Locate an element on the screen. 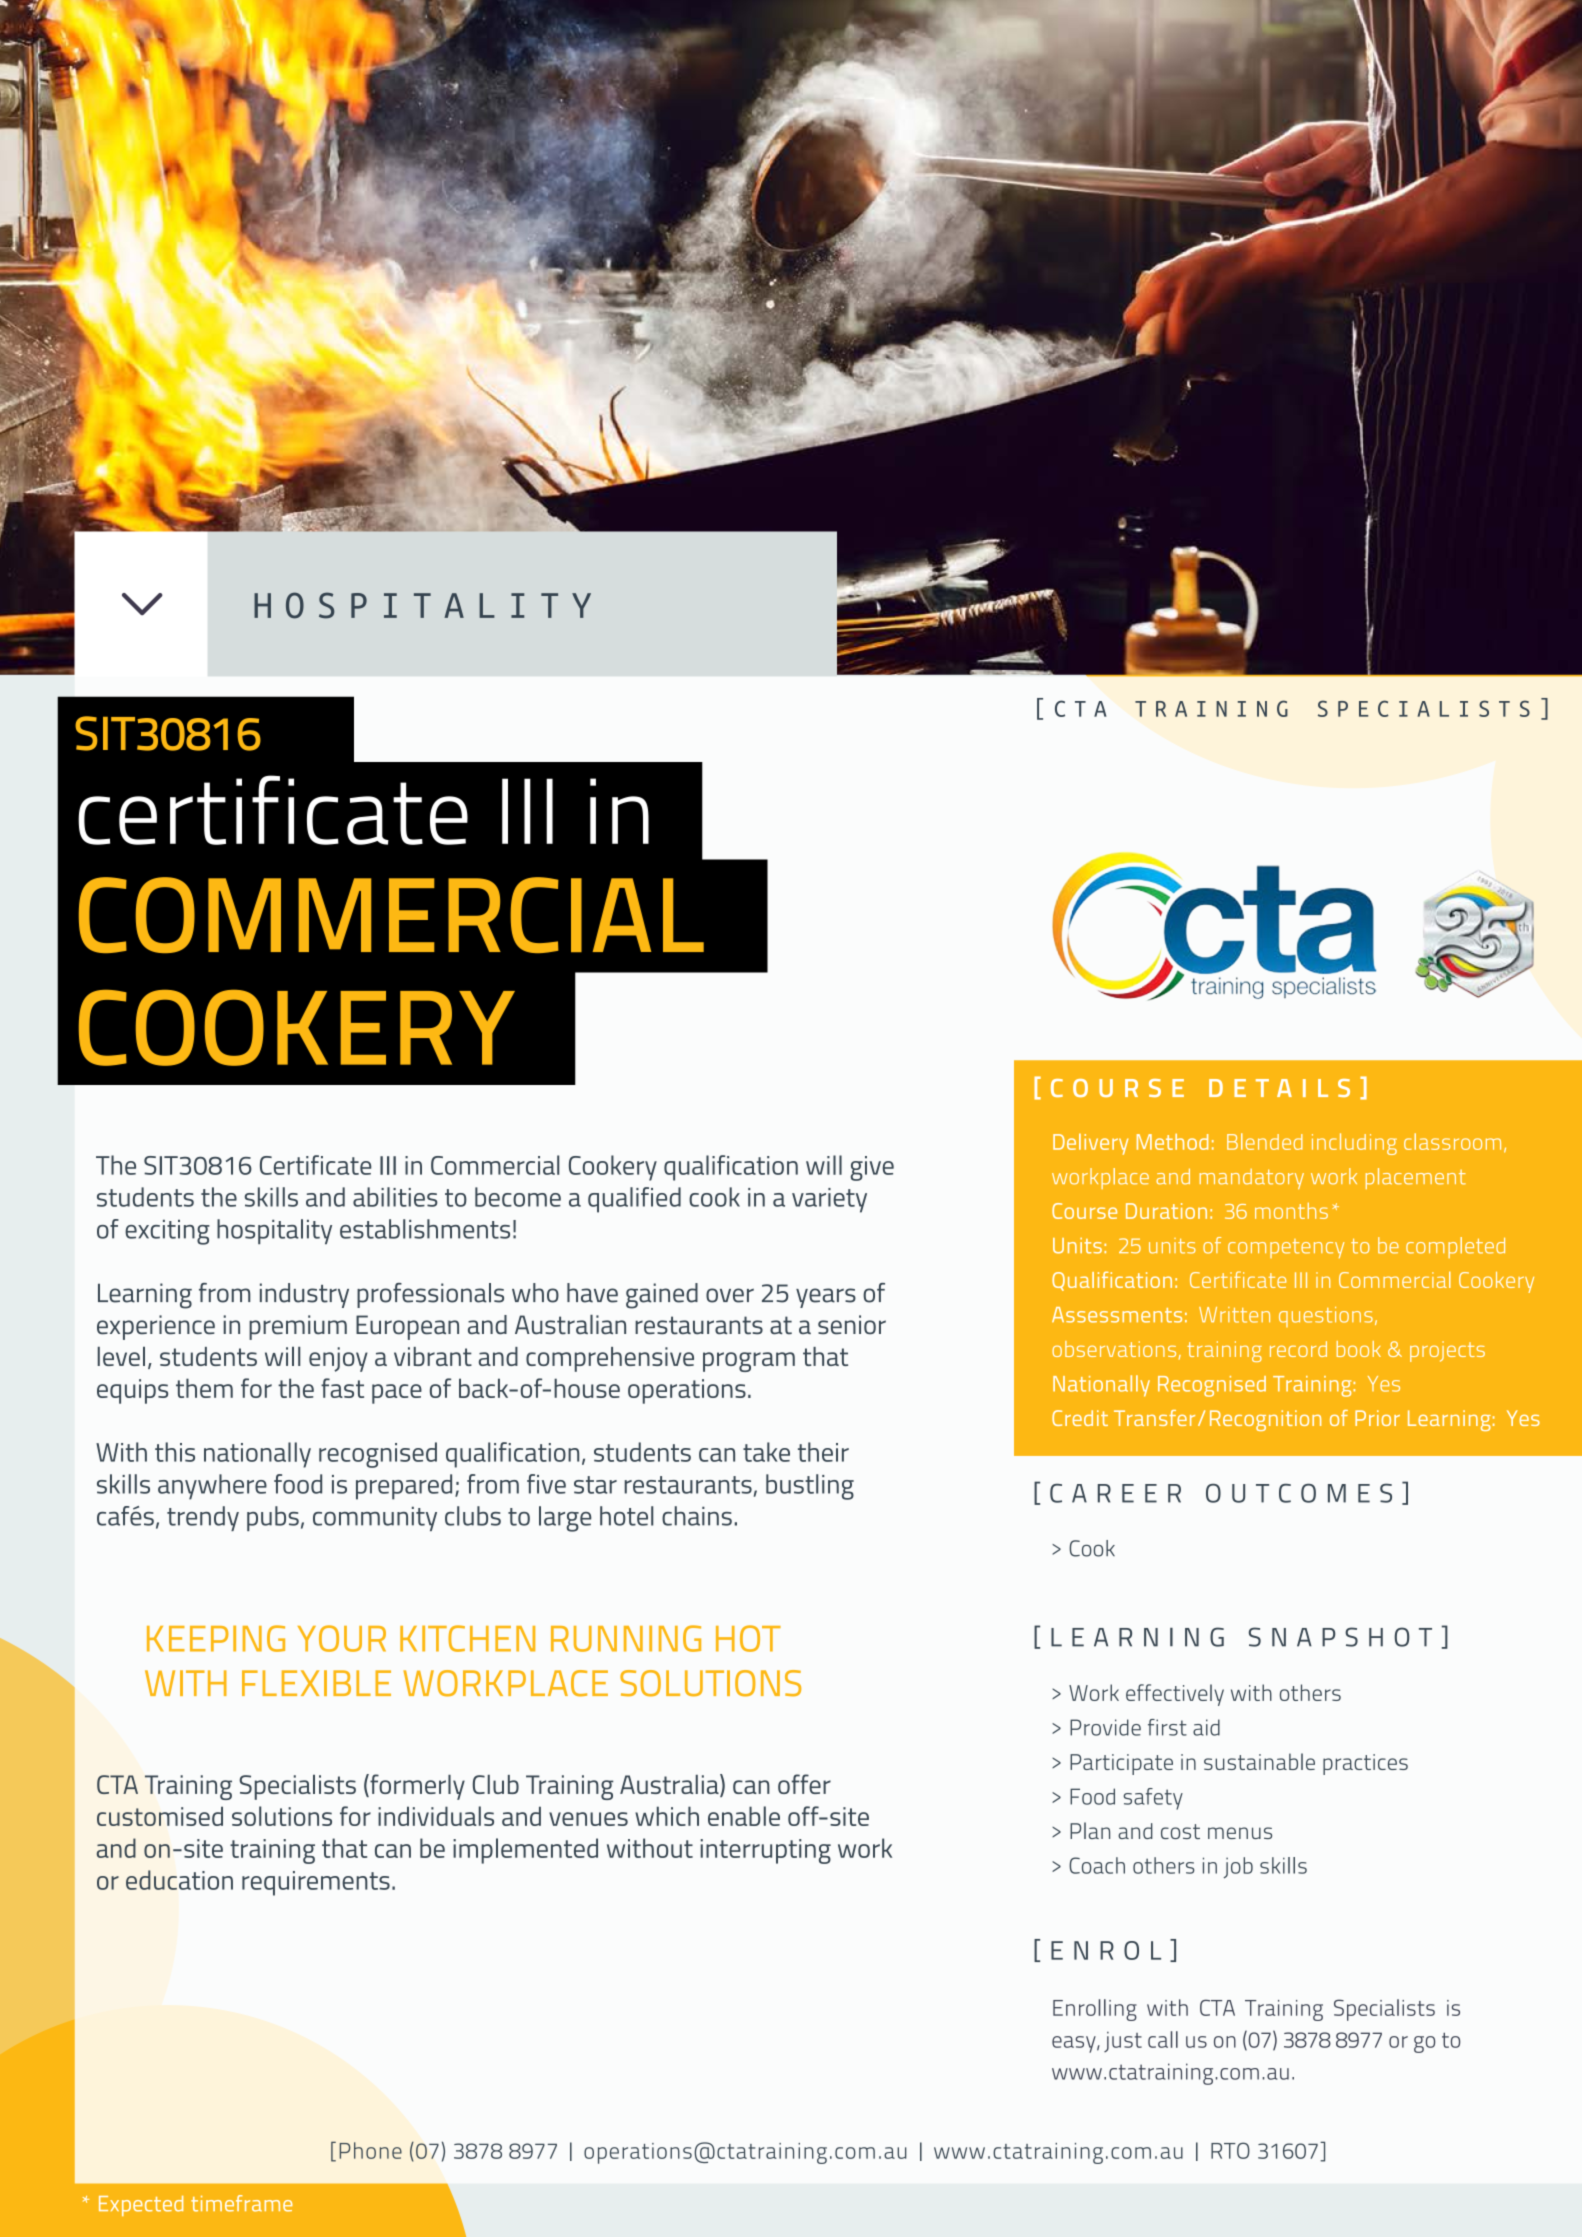 This screenshot has width=1582, height=2237. Phone is located at coordinates (371, 2150).
